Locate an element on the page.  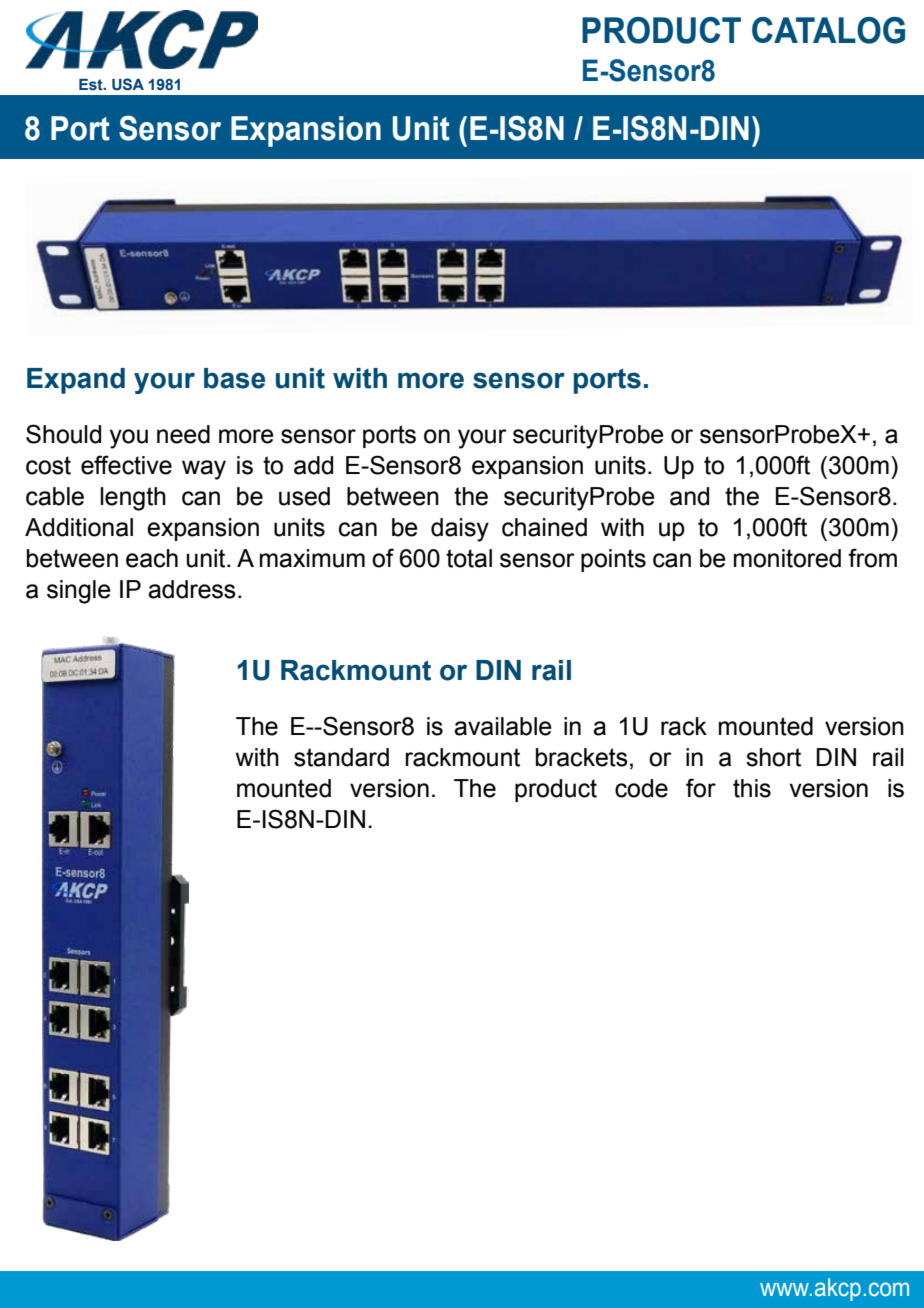
address is located at coordinates (192, 589).
